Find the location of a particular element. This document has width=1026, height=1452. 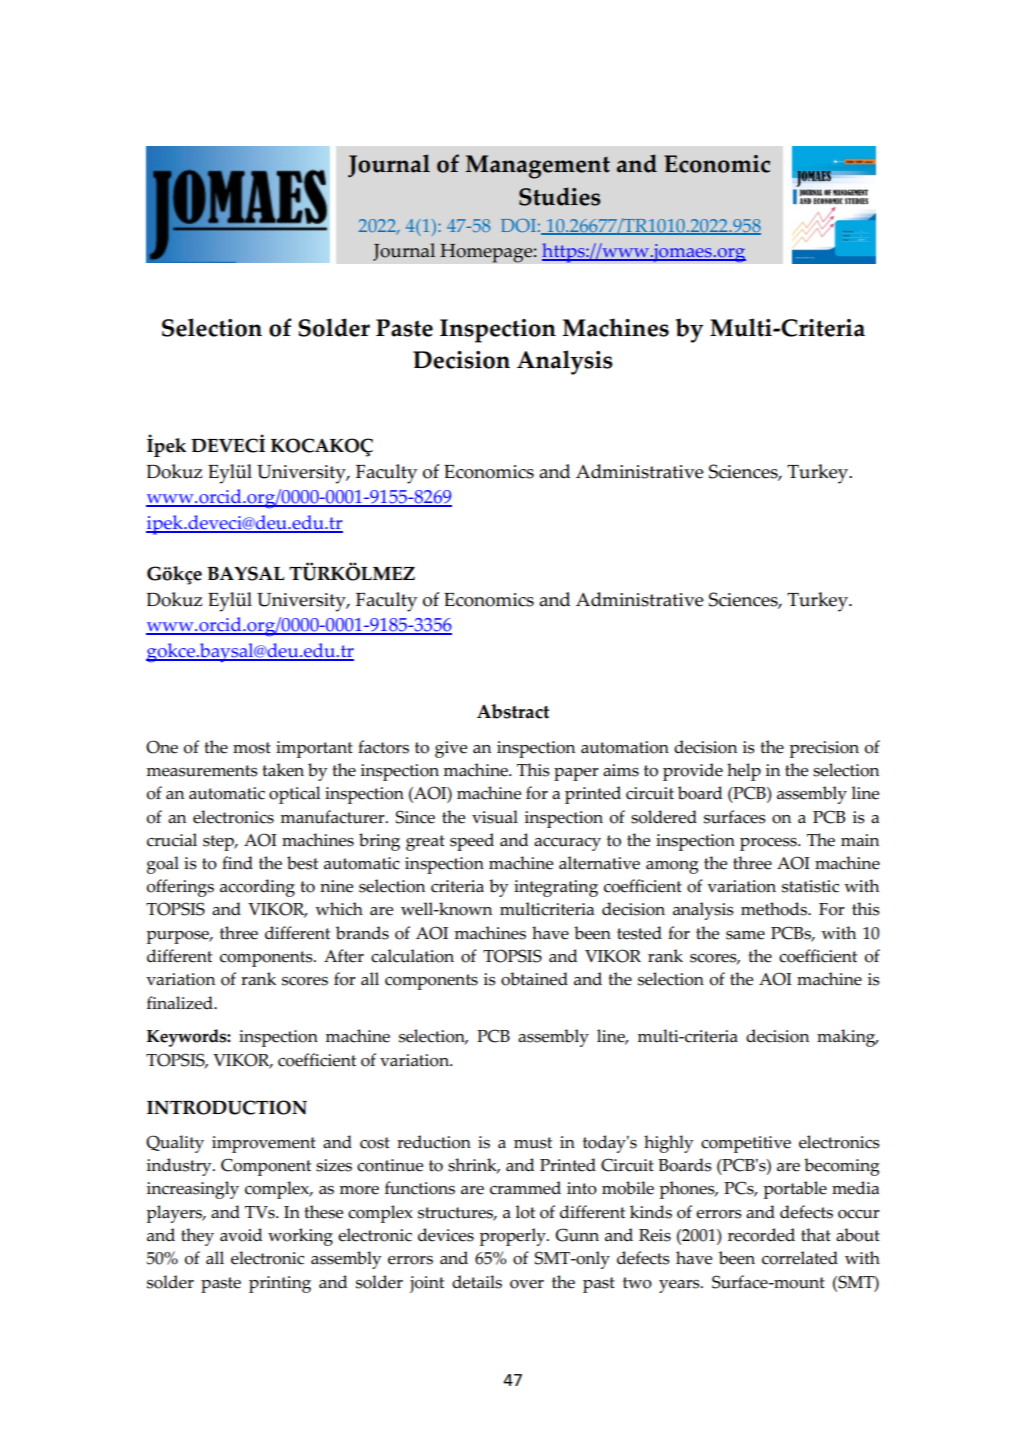

precision is located at coordinates (824, 749).
